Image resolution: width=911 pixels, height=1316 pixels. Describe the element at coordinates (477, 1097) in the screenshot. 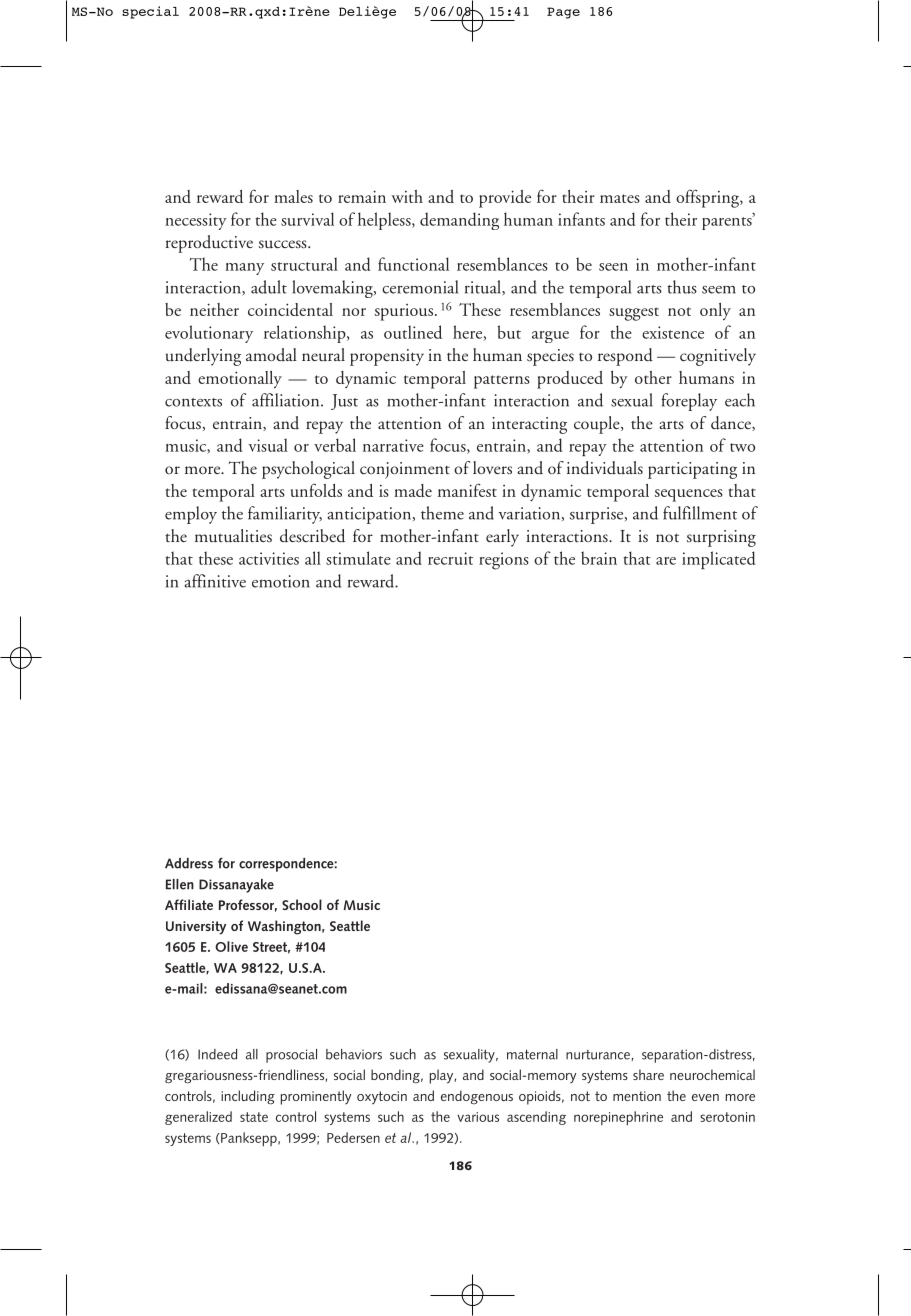

I see `endogenous` at that location.
